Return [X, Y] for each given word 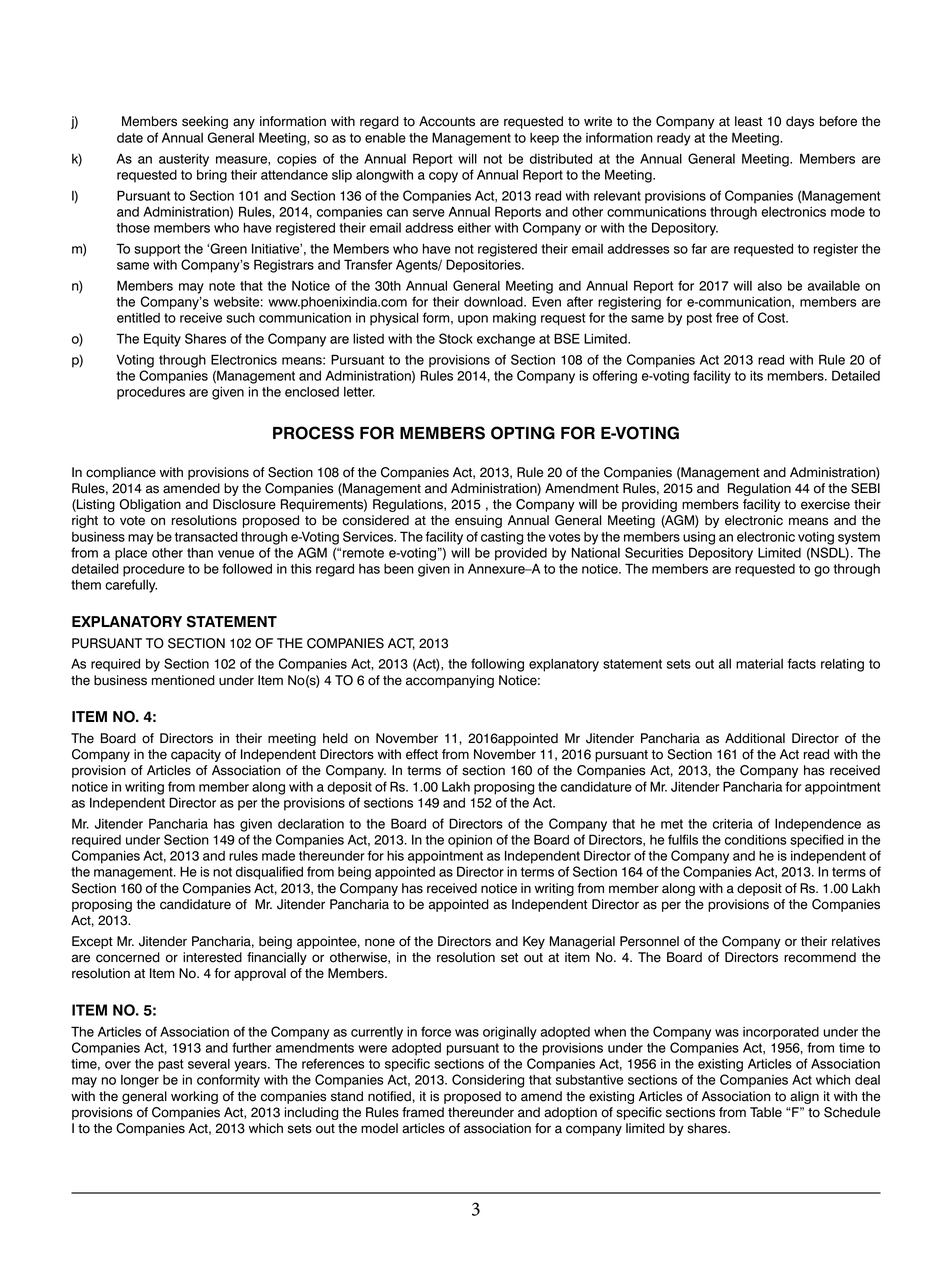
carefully [131, 586]
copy [443, 177]
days [800, 122]
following [497, 665]
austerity [184, 160]
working [194, 1097]
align [804, 1097]
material [759, 664]
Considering [488, 1081]
